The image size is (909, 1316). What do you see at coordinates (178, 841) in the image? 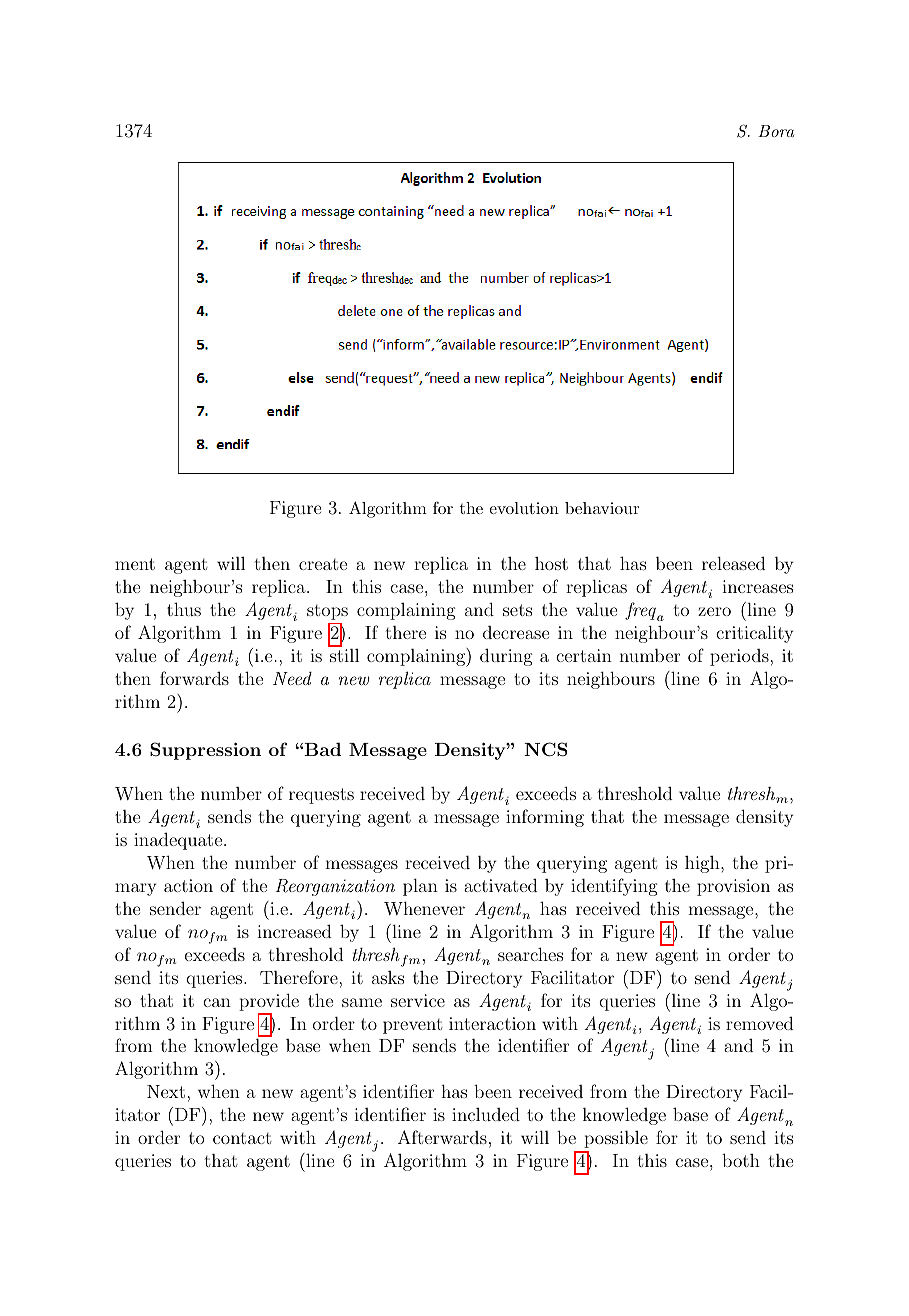
I see `inadequate` at bounding box center [178, 841].
